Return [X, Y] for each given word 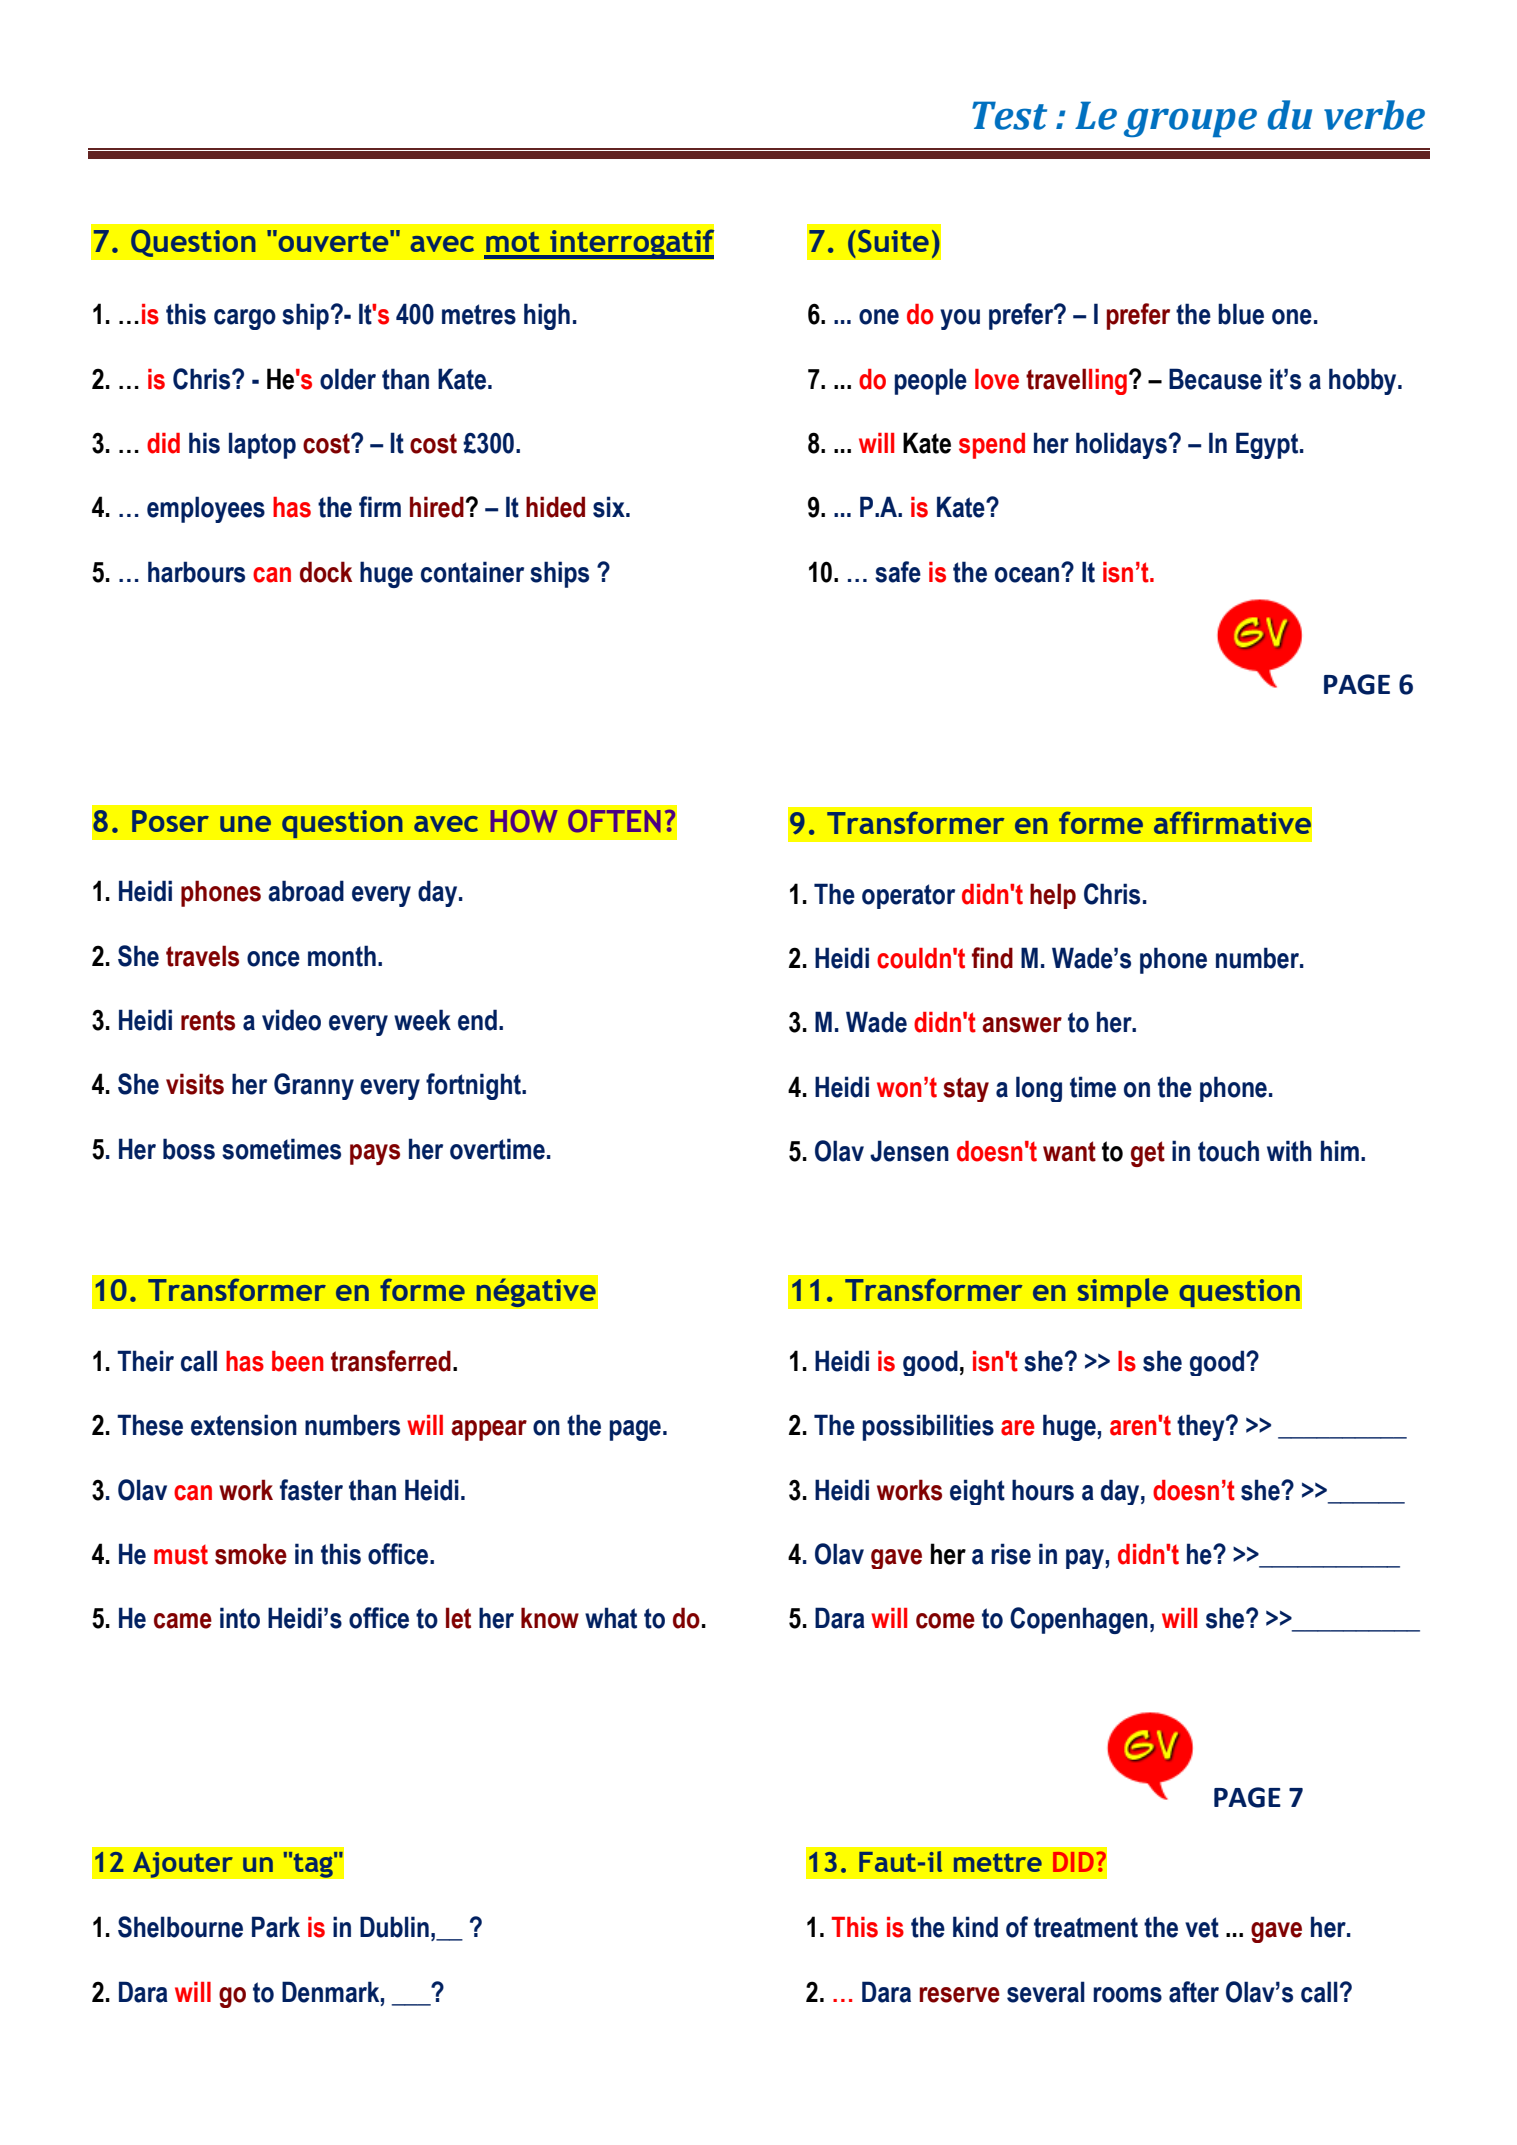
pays [375, 1154]
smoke [251, 1554]
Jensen [909, 1151]
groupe [1190, 122]
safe [898, 572]
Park [276, 1927]
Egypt [1268, 445]
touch [1228, 1151]
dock [326, 572]
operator [908, 896]
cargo [245, 319]
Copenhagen [1079, 1620]
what [611, 1618]
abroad [306, 891]
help [1053, 896]
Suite [893, 241]
